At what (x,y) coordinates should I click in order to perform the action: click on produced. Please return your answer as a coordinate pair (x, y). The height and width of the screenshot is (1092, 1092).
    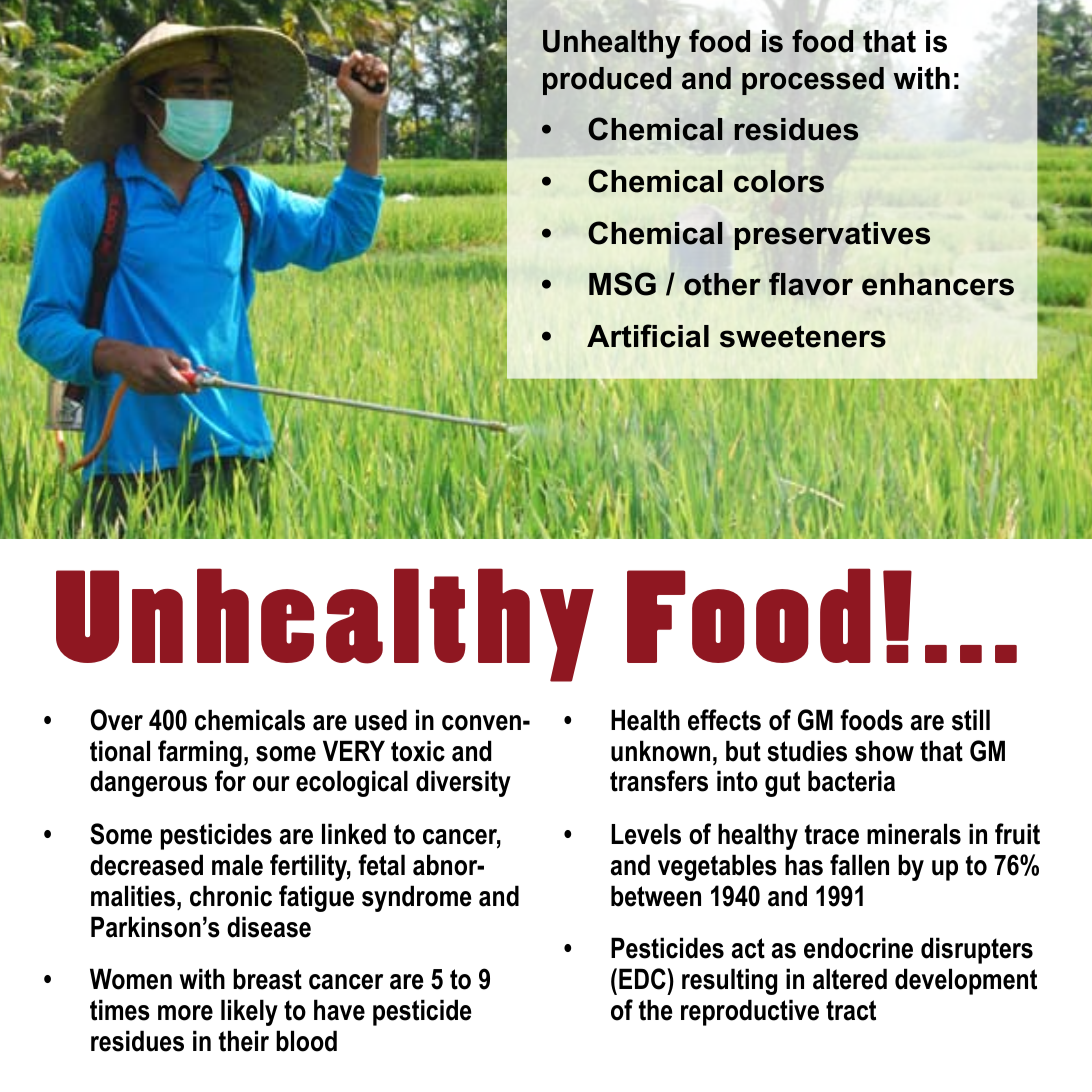
    Looking at the image, I should click on (607, 81).
